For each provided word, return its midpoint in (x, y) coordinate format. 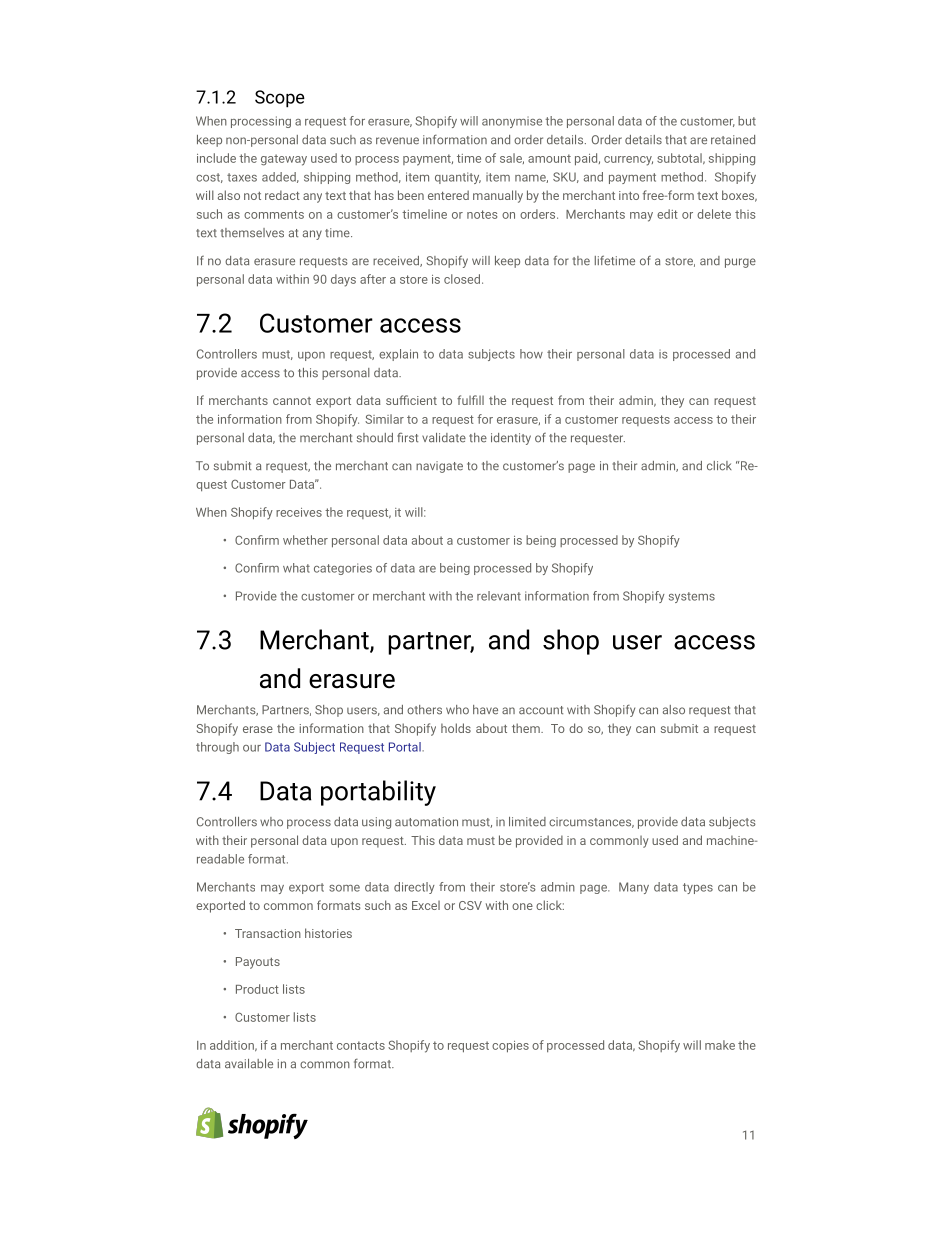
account (541, 710)
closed (463, 279)
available (249, 1064)
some (344, 888)
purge (740, 263)
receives (299, 512)
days (343, 280)
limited (527, 822)
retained (733, 140)
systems (692, 597)
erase (258, 729)
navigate (439, 467)
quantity (458, 178)
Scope (280, 99)
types (698, 888)
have (485, 710)
